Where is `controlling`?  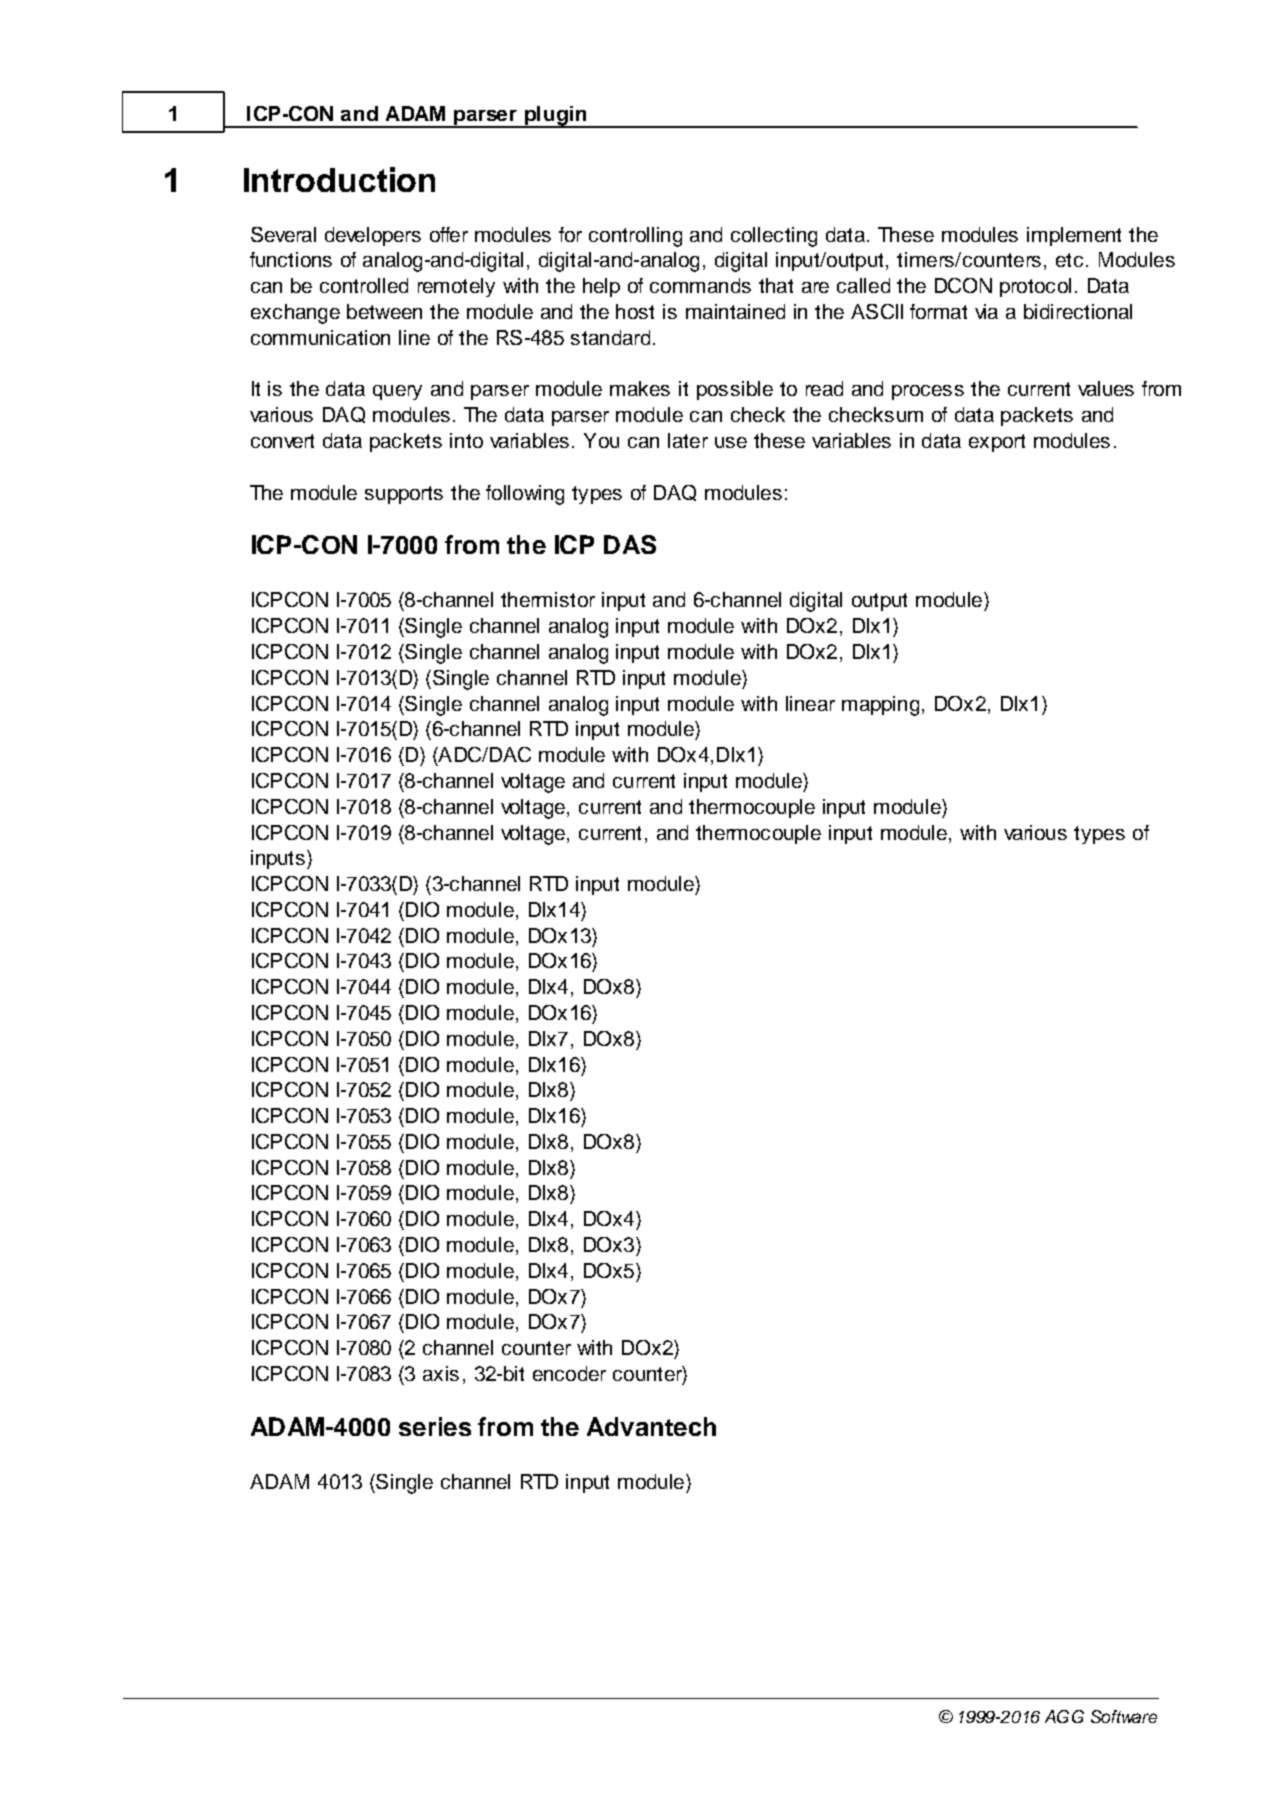 controlling is located at coordinates (635, 237).
